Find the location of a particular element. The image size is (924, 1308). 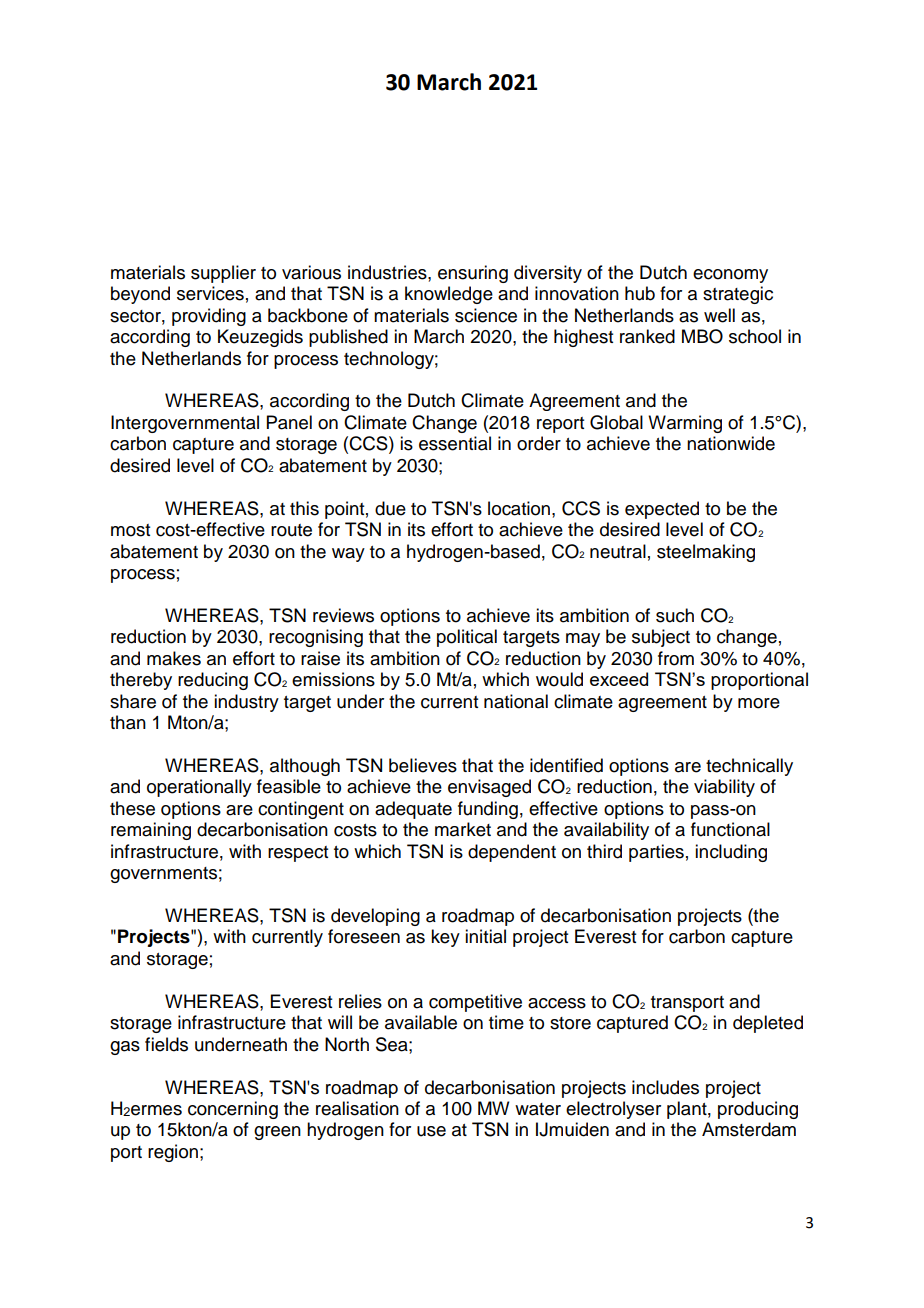

well is located at coordinates (719, 315).
